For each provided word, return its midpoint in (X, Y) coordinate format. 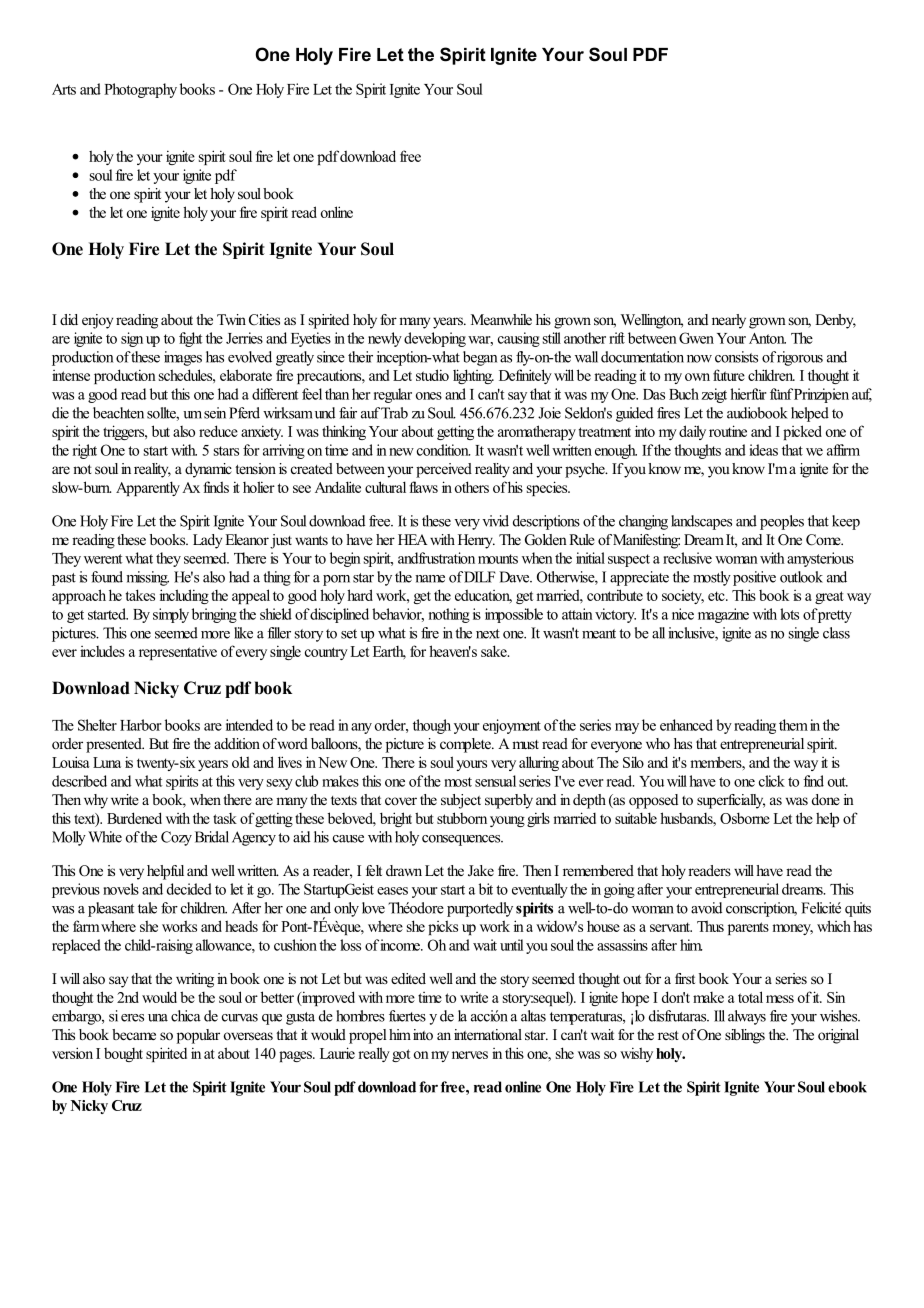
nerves (470, 1055)
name (430, 579)
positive (754, 578)
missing (147, 578)
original (838, 1036)
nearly (729, 321)
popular (198, 1036)
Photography (140, 90)
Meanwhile (501, 319)
